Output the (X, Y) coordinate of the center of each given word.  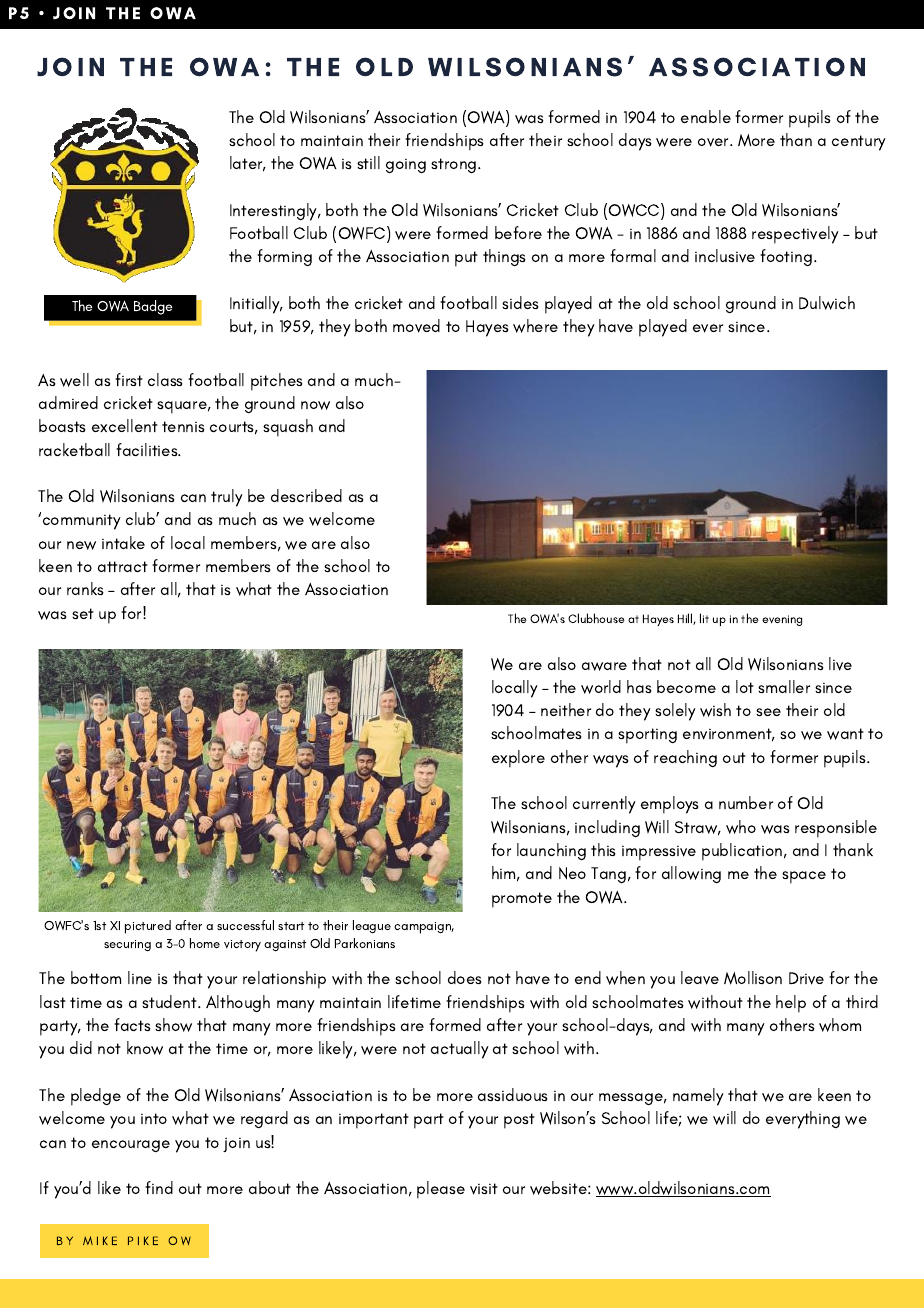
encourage (131, 1146)
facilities (148, 449)
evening (782, 620)
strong (455, 165)
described (306, 495)
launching (551, 851)
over (714, 142)
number (746, 802)
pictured (148, 927)
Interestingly (275, 212)
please (441, 1190)
